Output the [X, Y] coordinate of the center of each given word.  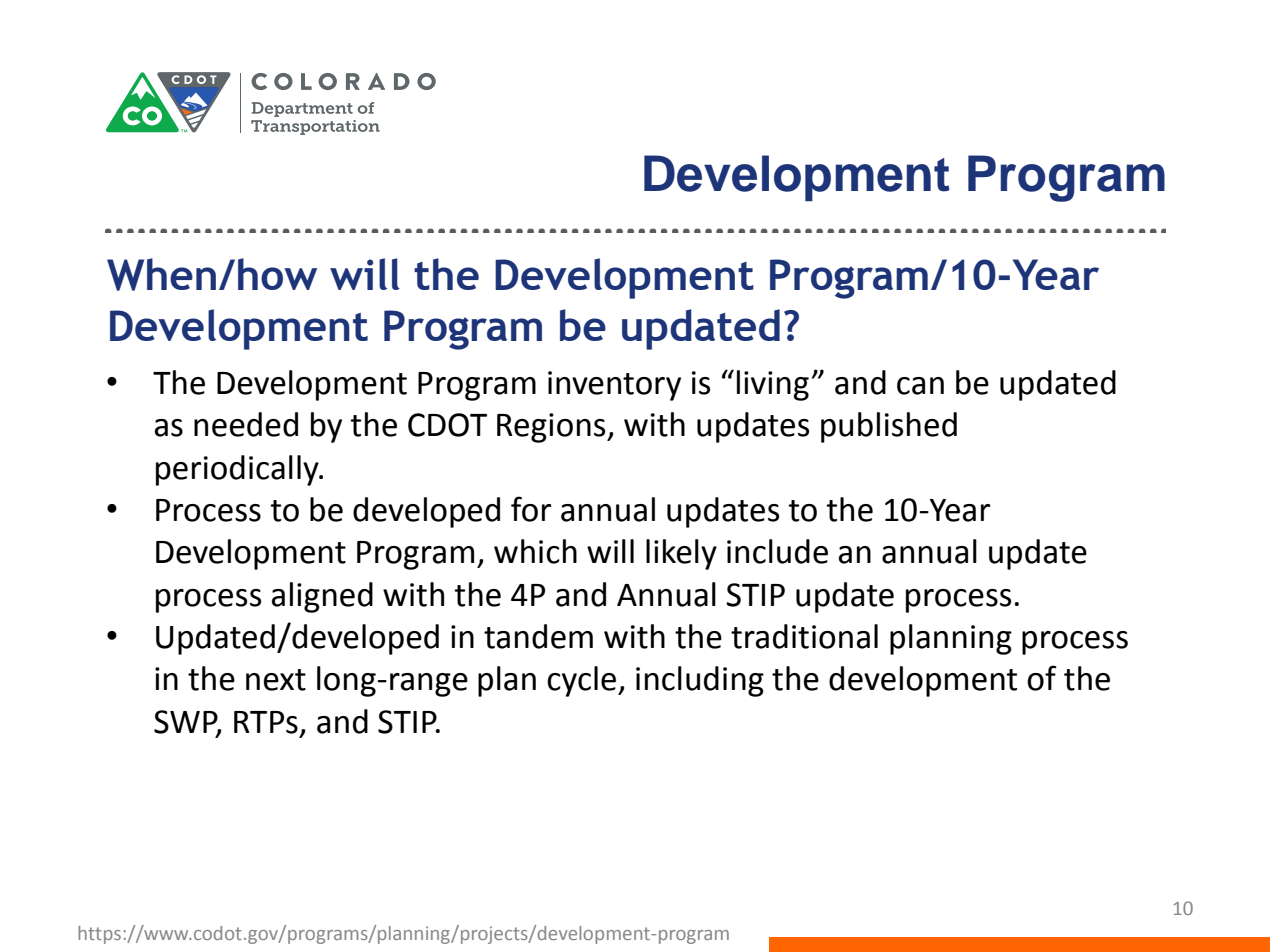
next [276, 680]
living [773, 385]
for [531, 509]
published [889, 427]
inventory [614, 386]
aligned [322, 597]
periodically [238, 470]
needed [246, 424]
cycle [583, 681]
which [535, 551]
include [777, 551]
